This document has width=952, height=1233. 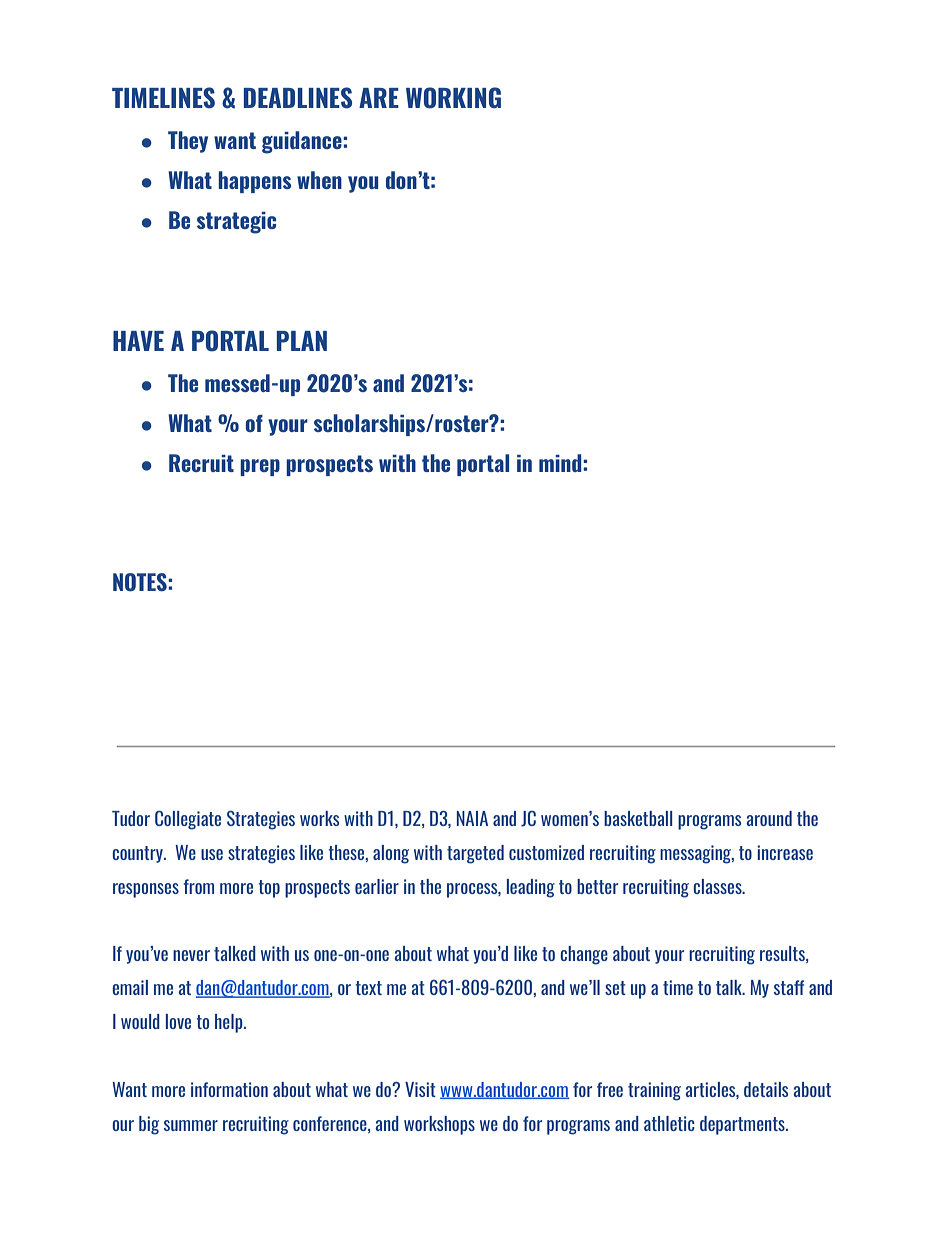 I want to click on when, so click(x=319, y=180).
